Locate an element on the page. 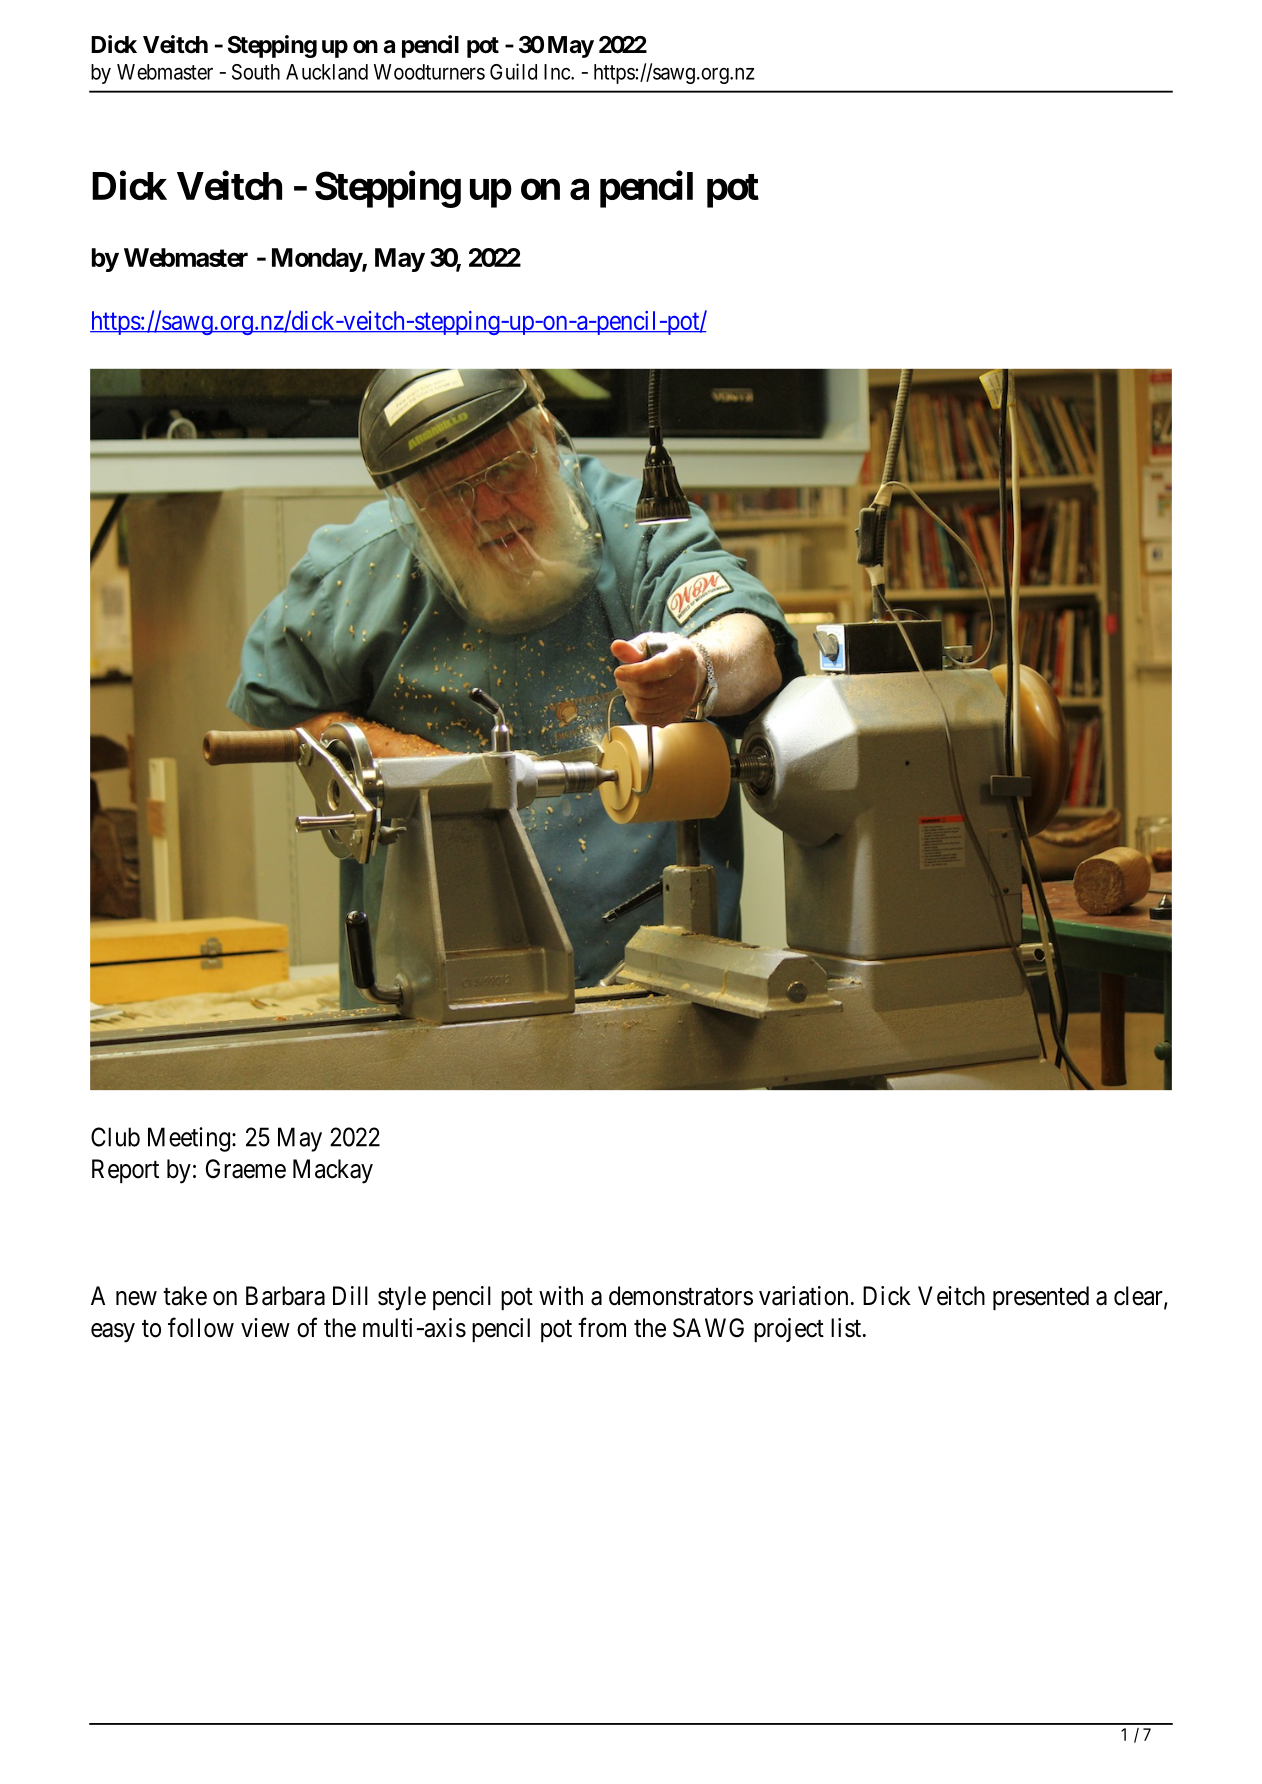 This page has height=1784, width=1262. demonstrators is located at coordinates (681, 1296).
